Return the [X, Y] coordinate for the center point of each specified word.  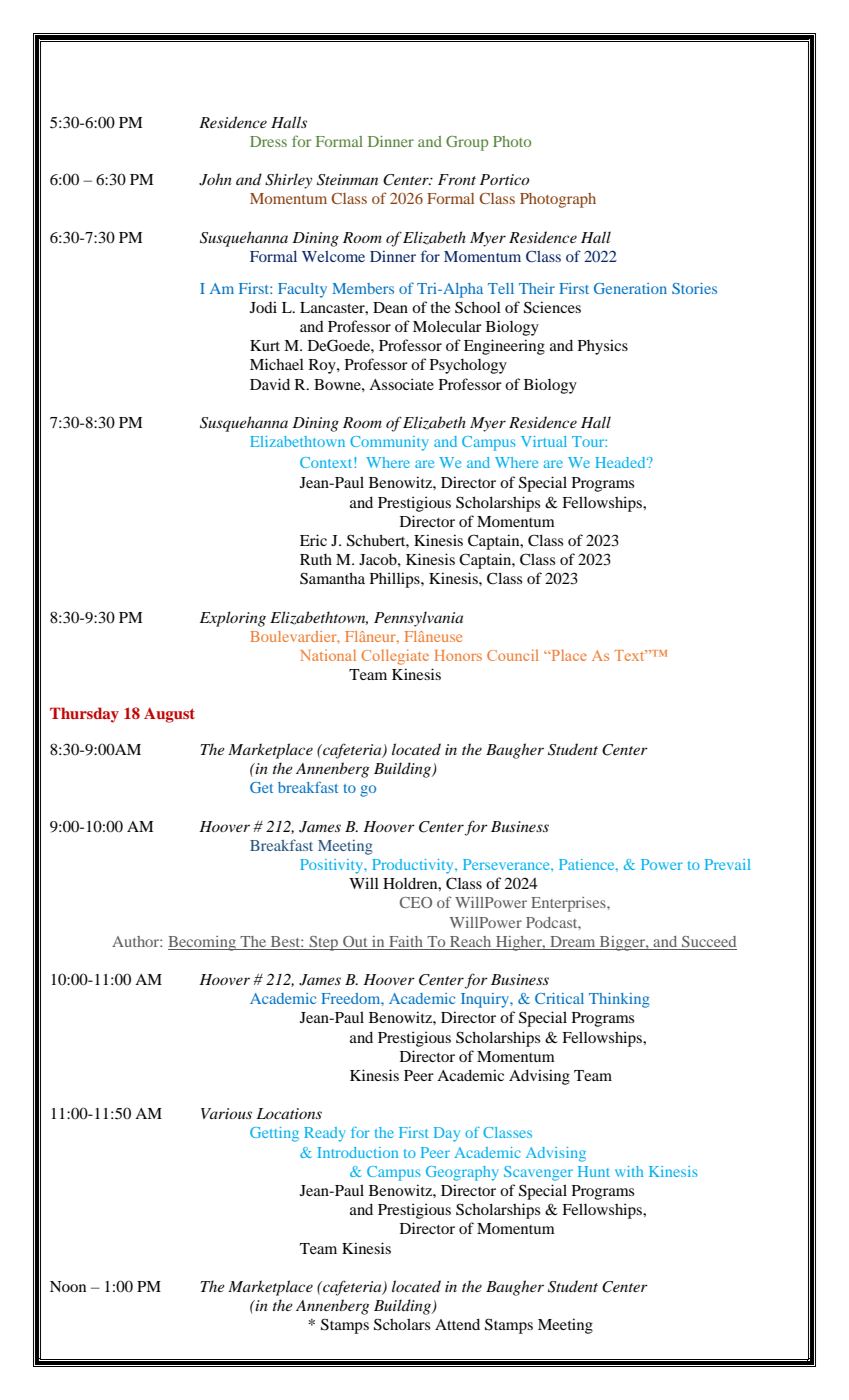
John [215, 179]
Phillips [396, 580]
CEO [416, 902]
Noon [68, 1286]
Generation [630, 288]
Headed [621, 462]
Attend [457, 1324]
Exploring [233, 619]
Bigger [622, 943]
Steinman [347, 180]
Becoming [203, 943]
